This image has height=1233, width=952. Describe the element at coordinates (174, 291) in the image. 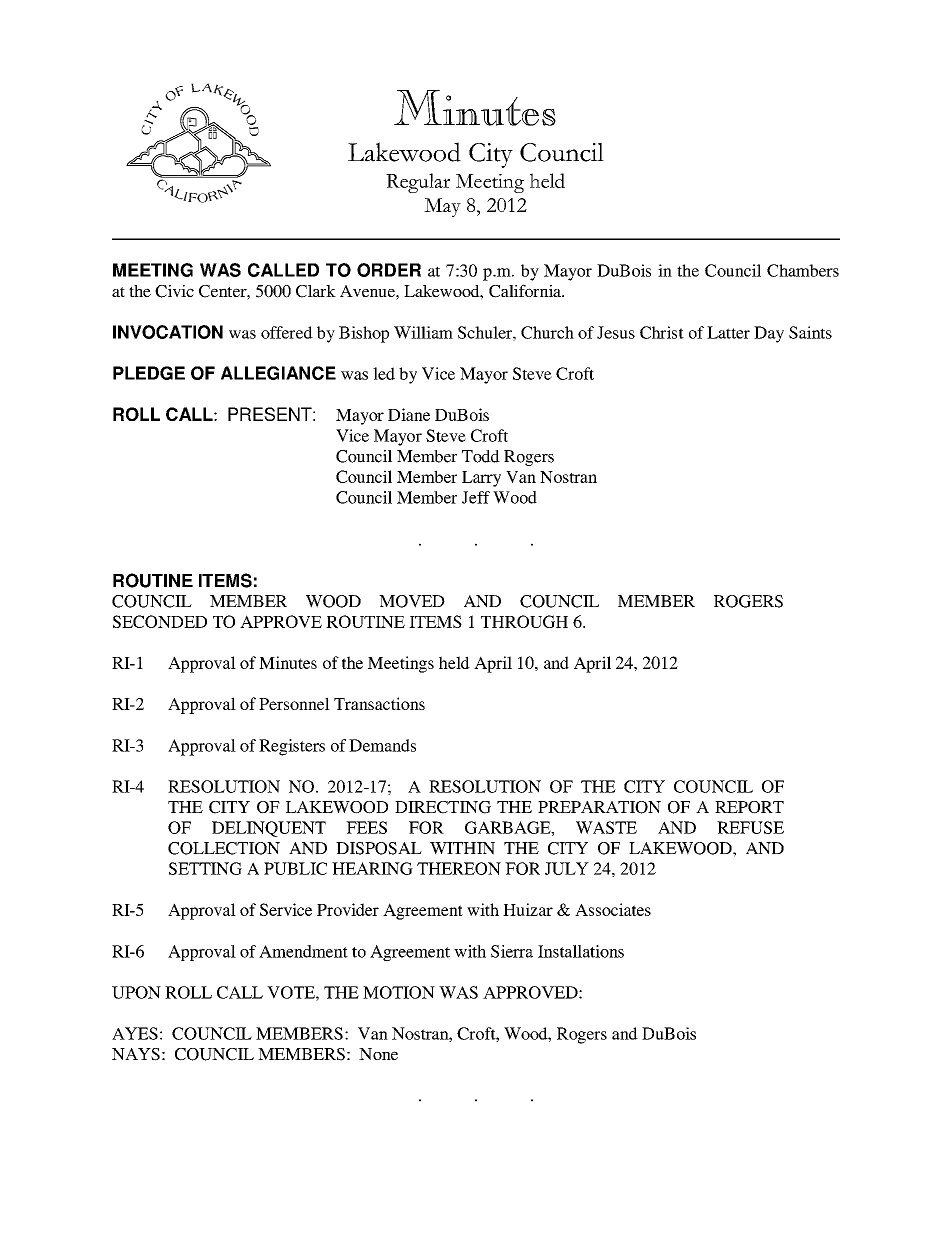

I see `Civic` at that location.
